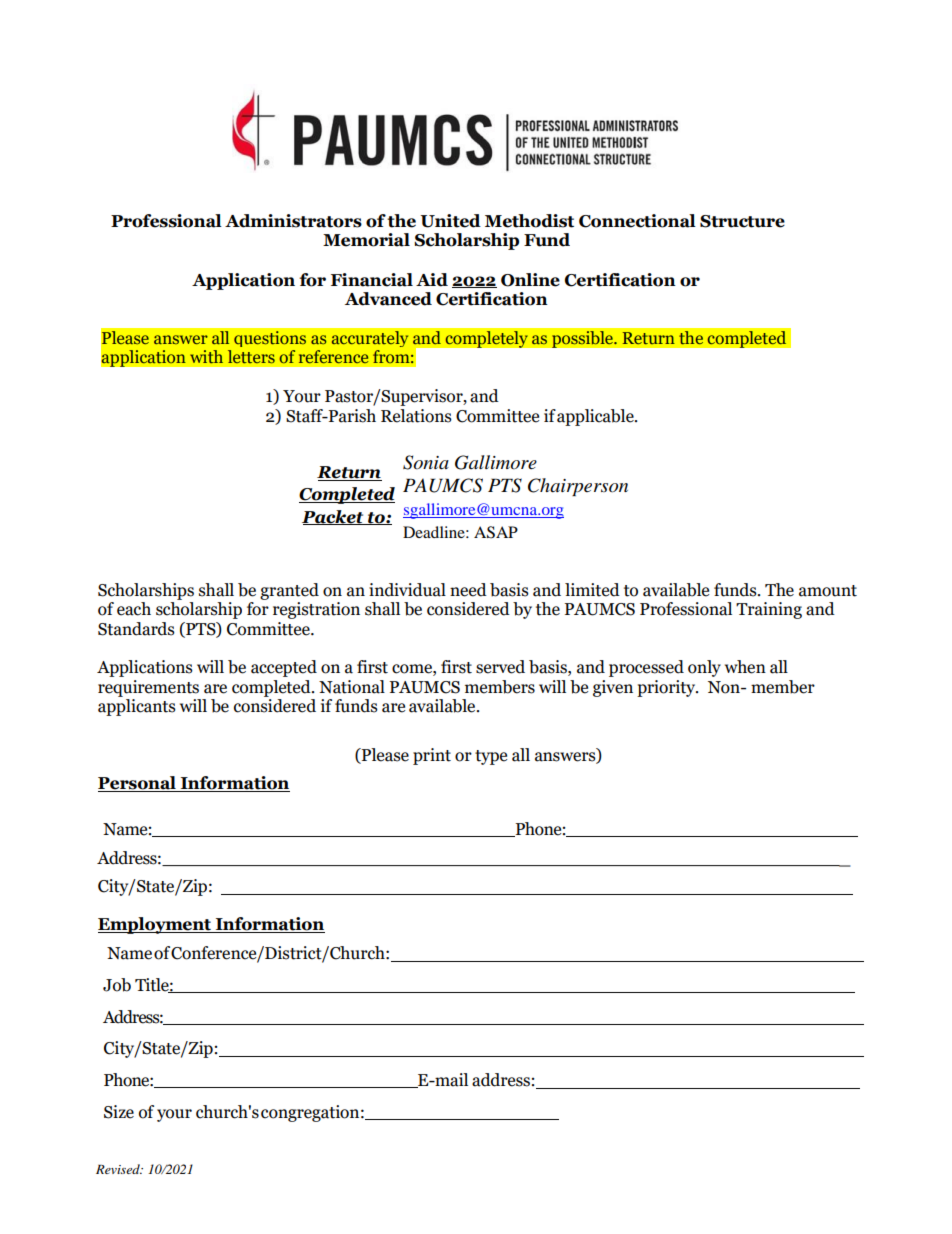 This screenshot has width=952, height=1234. What do you see at coordinates (613, 688) in the screenshot?
I see `given` at bounding box center [613, 688].
